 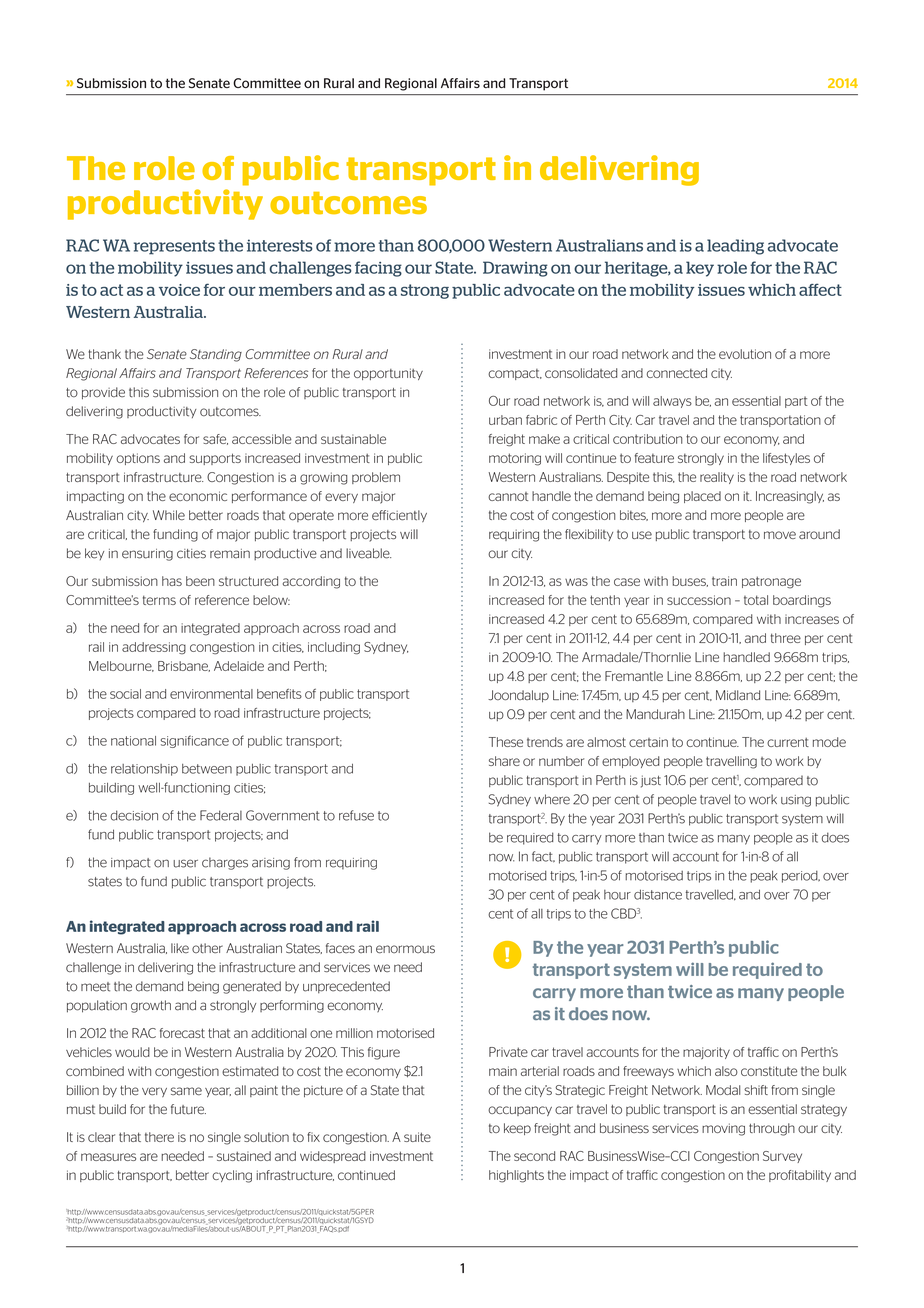 I want to click on user, so click(x=185, y=863).
